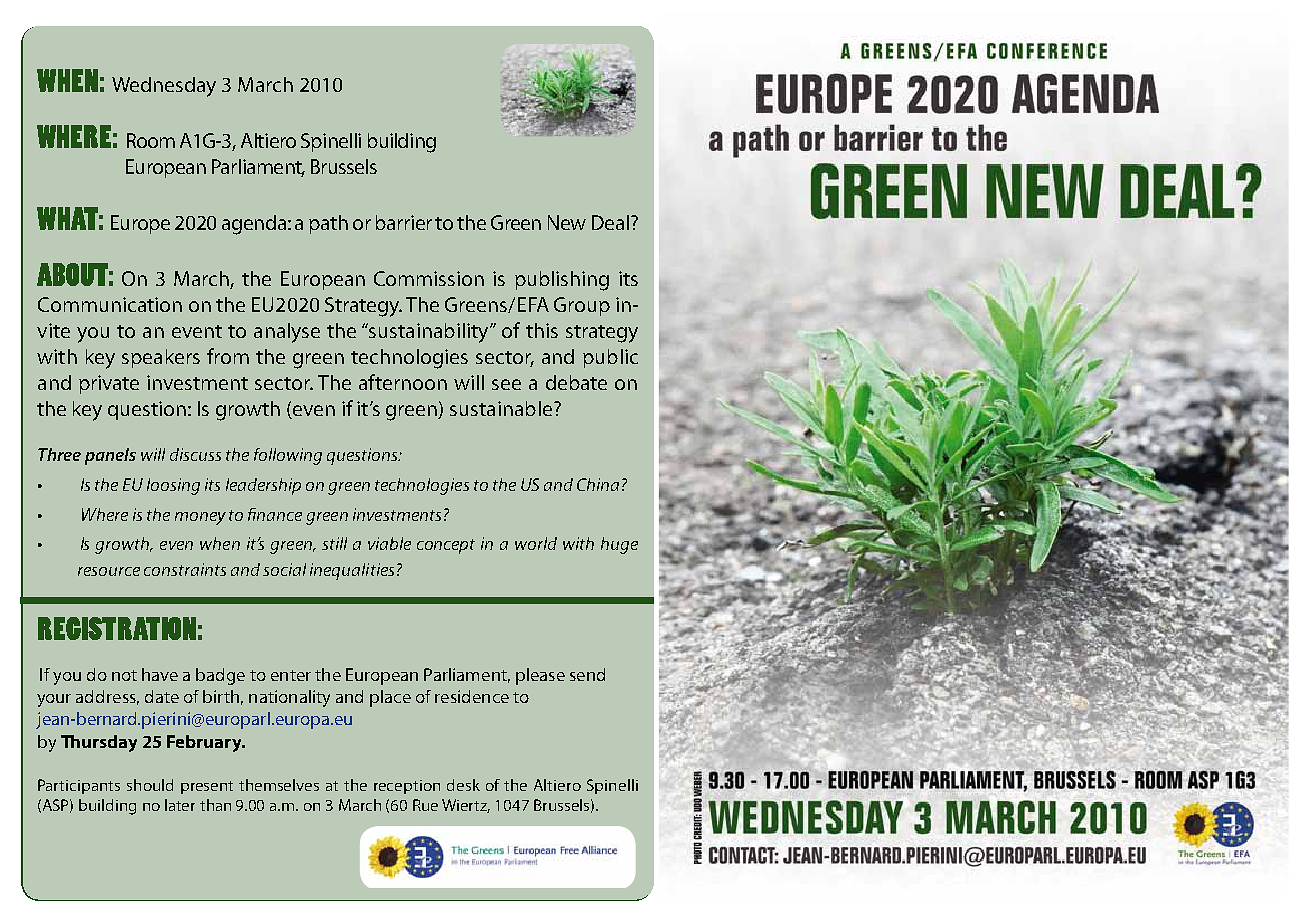 The width and height of the document is (1308, 924). Describe the element at coordinates (279, 785) in the document. I see `themselves` at that location.
